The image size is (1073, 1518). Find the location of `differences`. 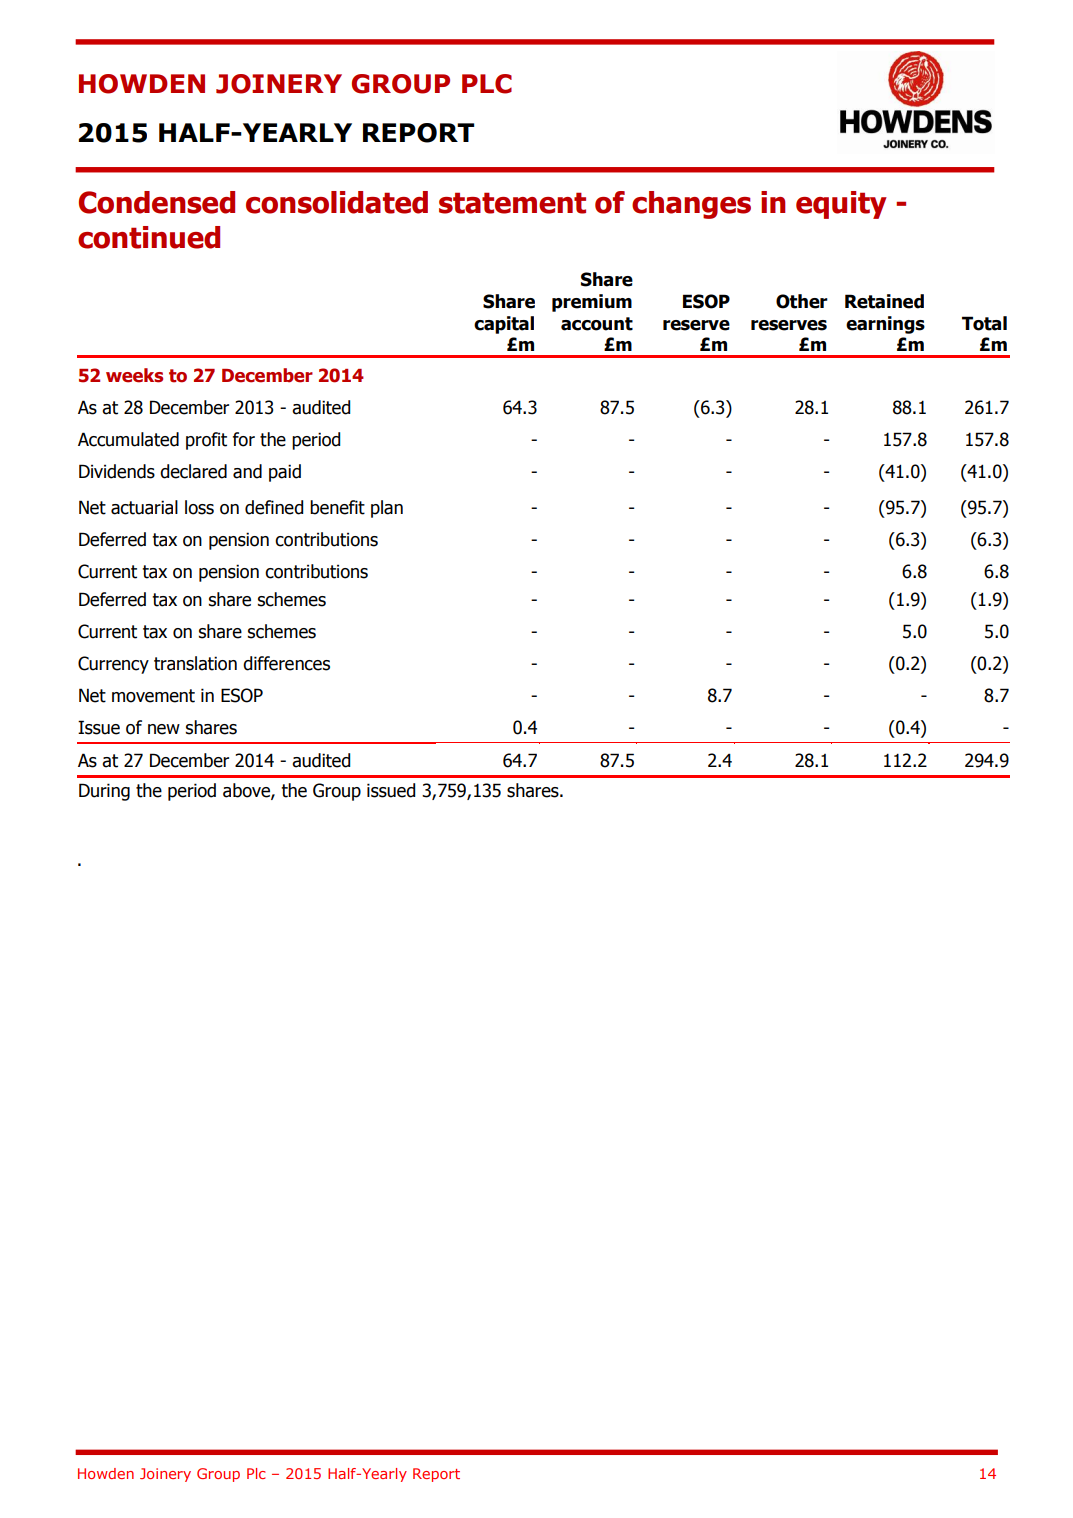

differences is located at coordinates (286, 663).
